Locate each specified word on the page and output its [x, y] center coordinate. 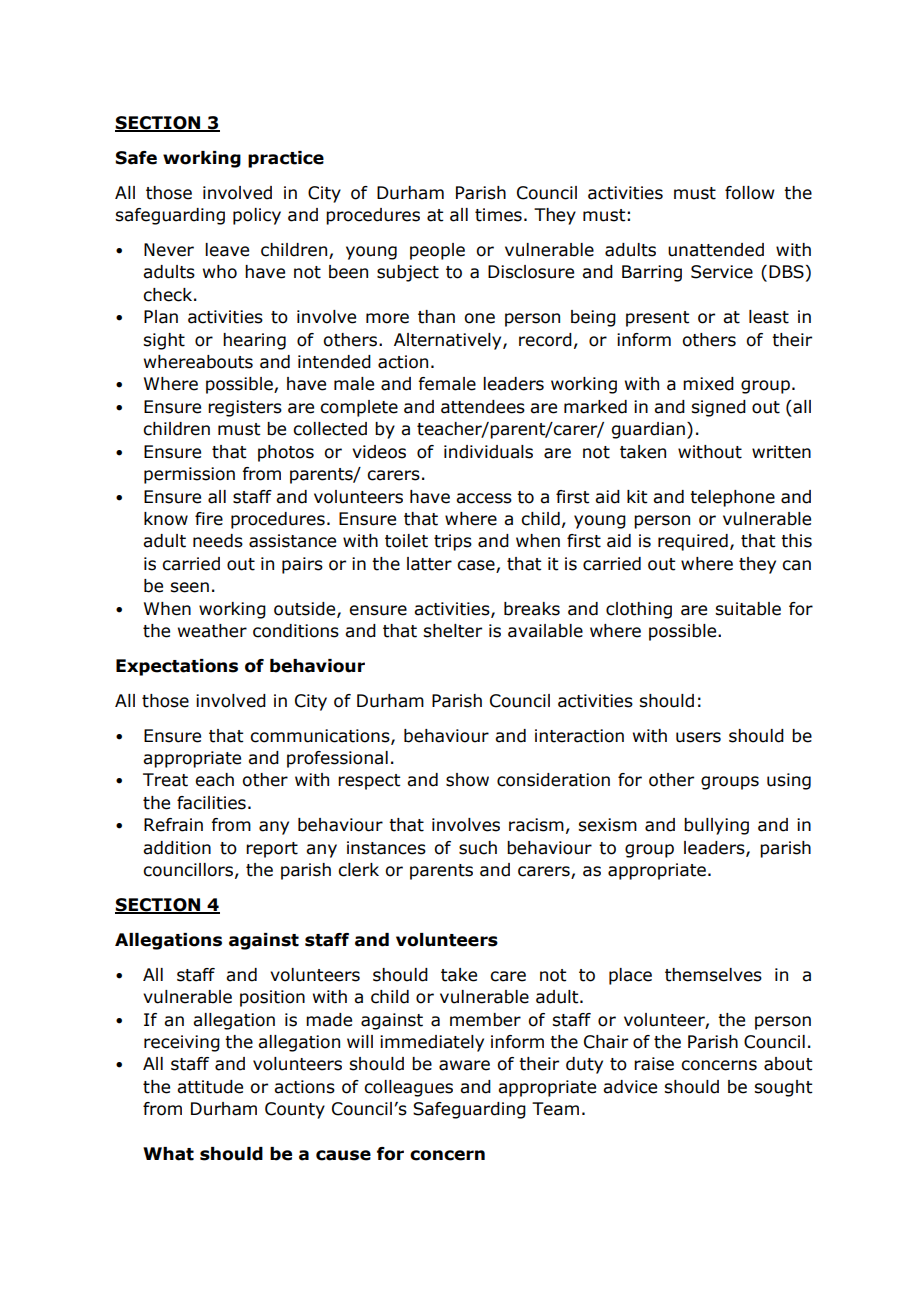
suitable [748, 609]
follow [749, 193]
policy [257, 216]
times [498, 215]
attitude [210, 1087]
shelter [452, 631]
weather [212, 631]
